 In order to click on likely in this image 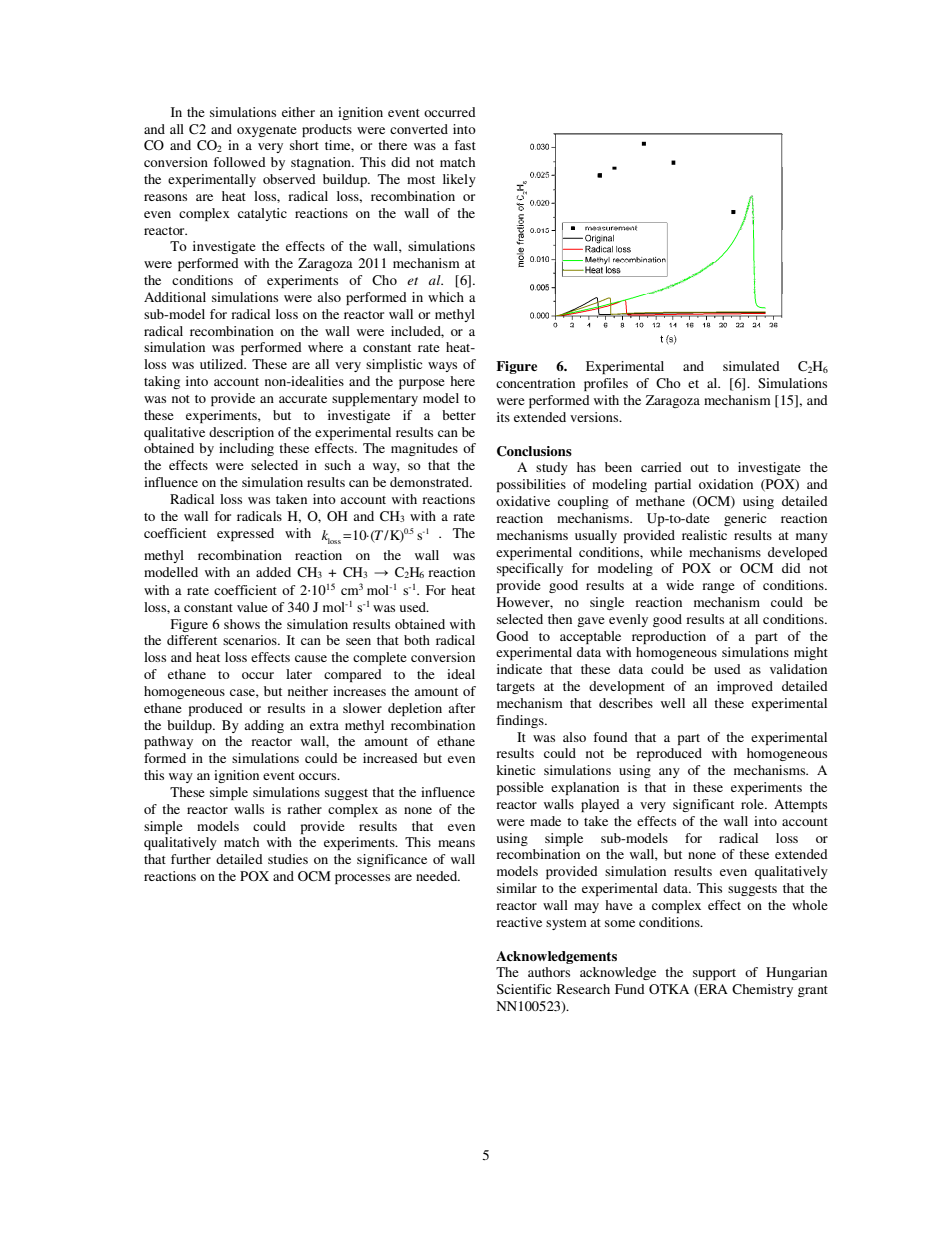, I will do `click(459, 180)`.
